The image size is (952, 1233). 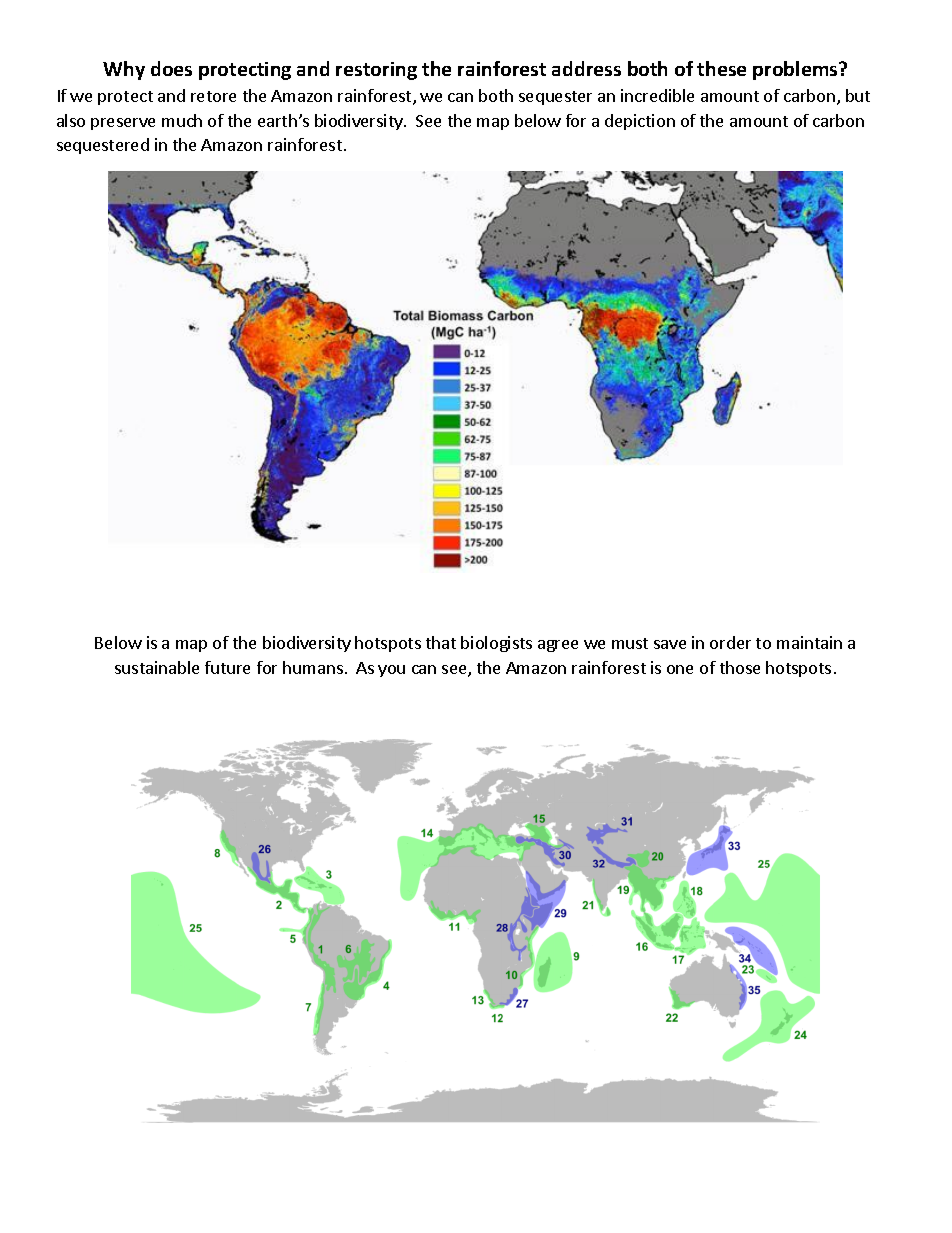 I want to click on sustainable, so click(x=157, y=667).
